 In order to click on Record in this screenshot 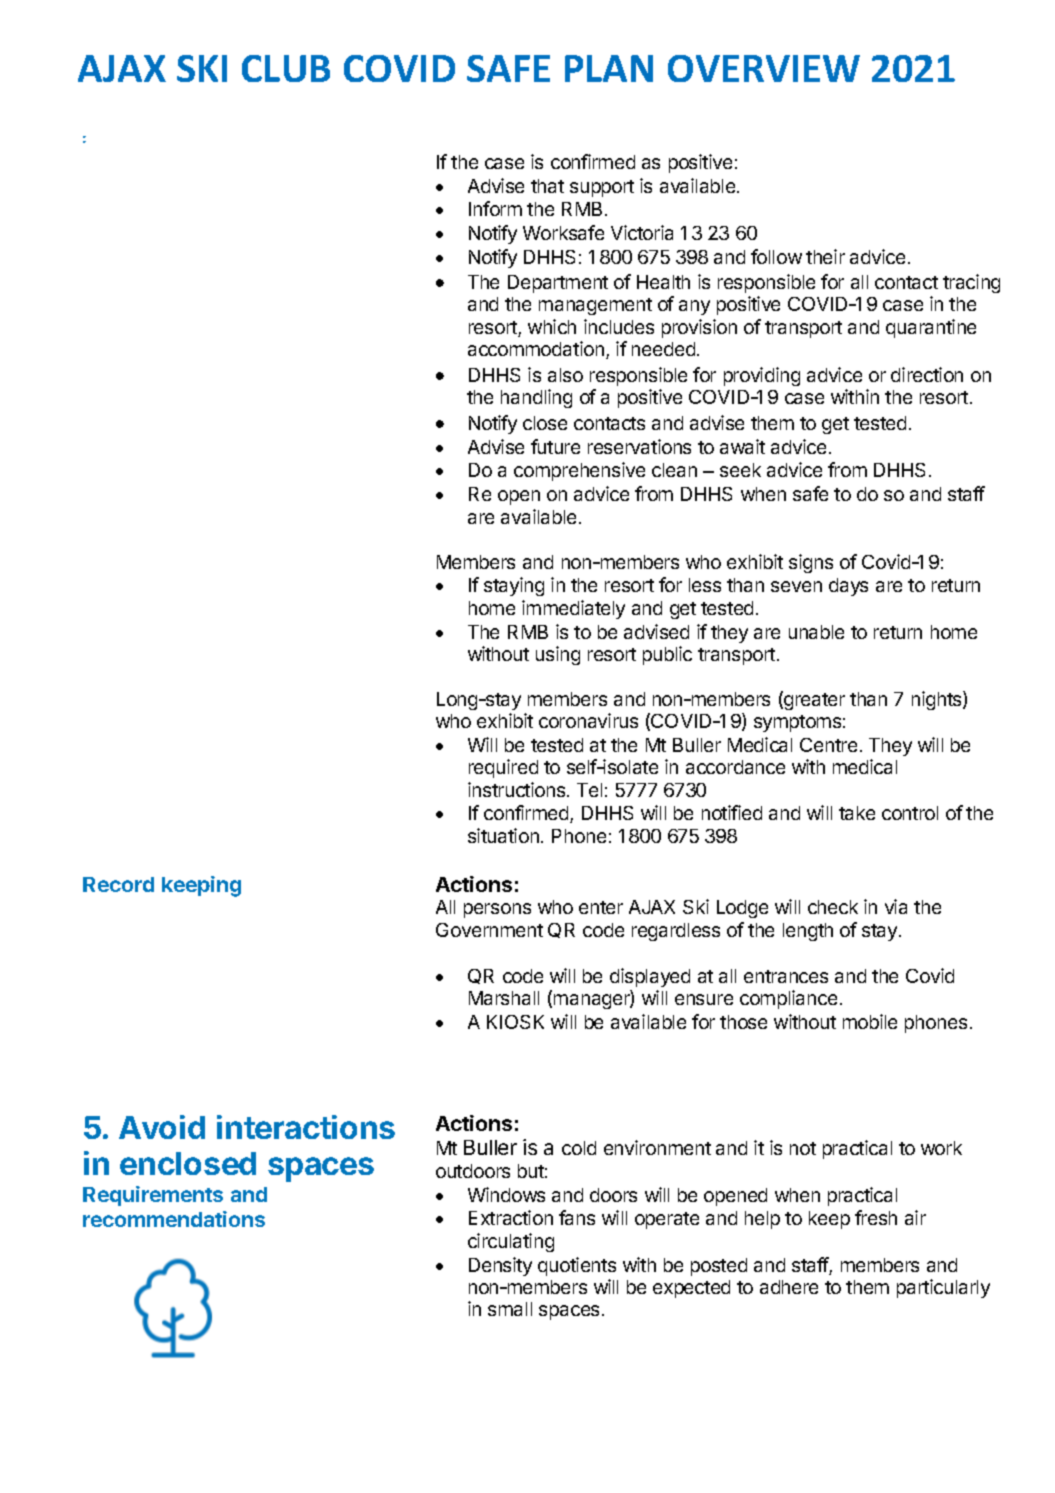, I will do `click(118, 884)`.
